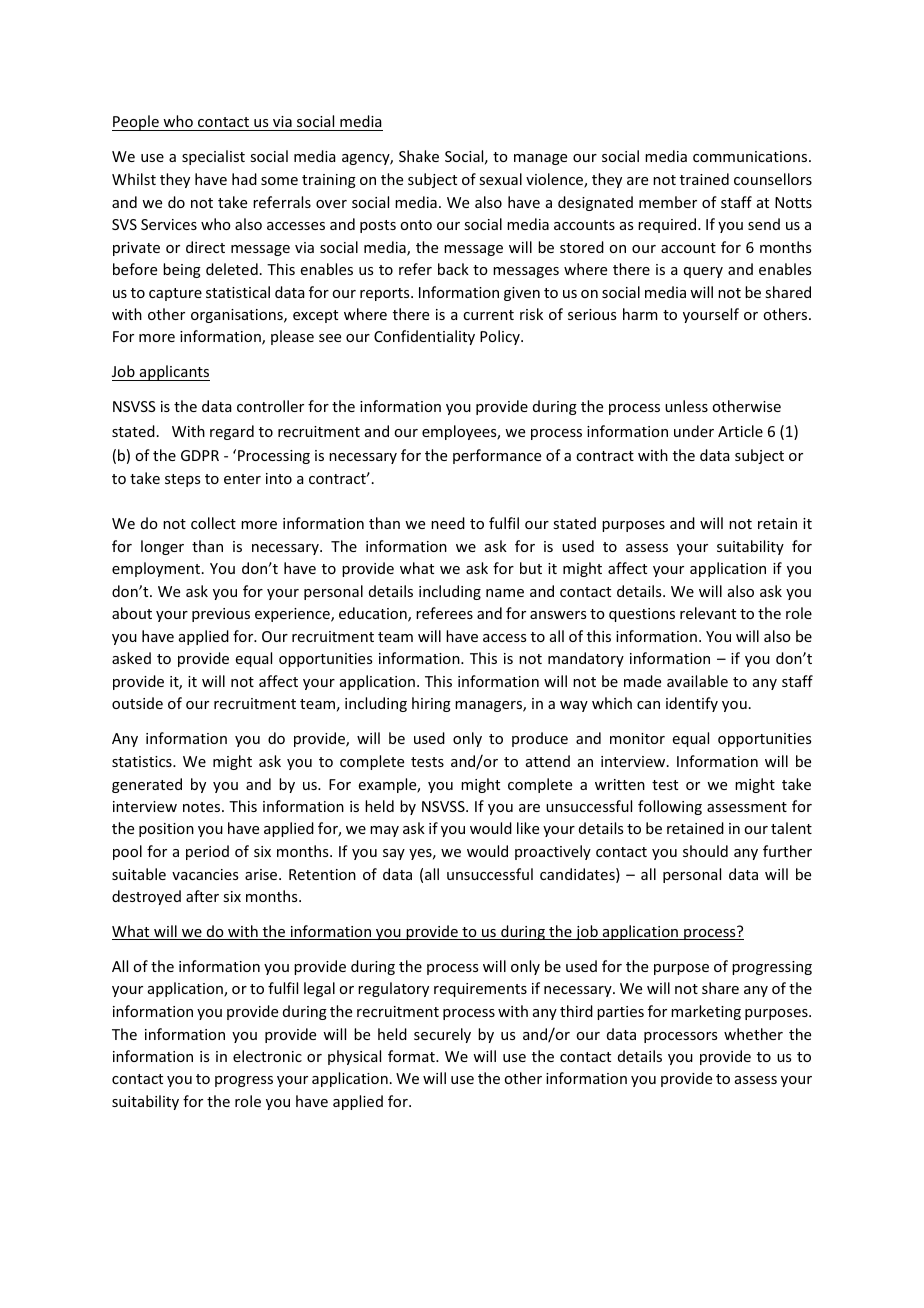 This page has height=1308, width=924. Describe the element at coordinates (704, 179) in the page. I see `trained` at that location.
